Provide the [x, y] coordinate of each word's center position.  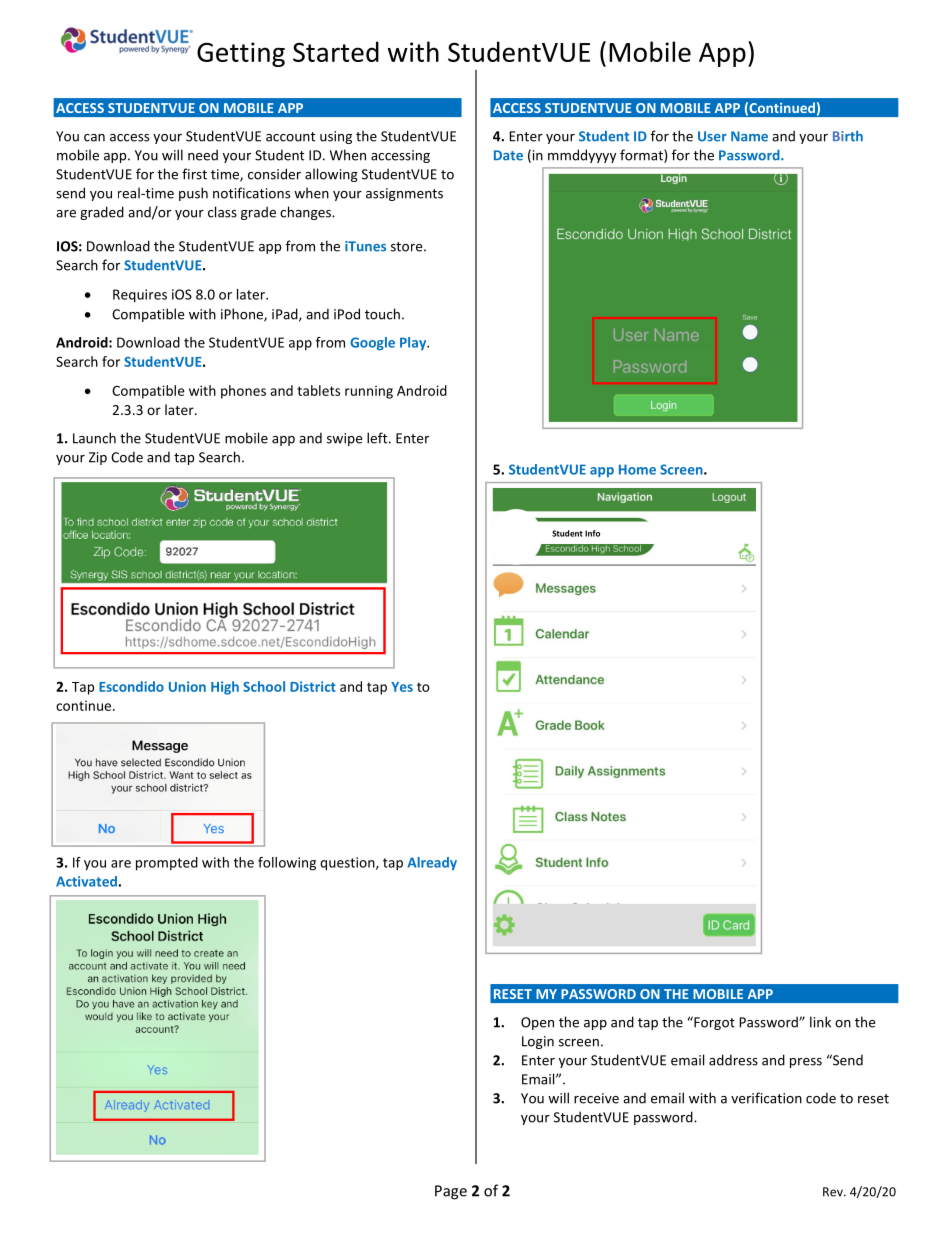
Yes [402, 687]
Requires [140, 296]
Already [432, 863]
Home [637, 469]
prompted [167, 864]
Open [537, 1023]
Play [414, 343]
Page [451, 1192]
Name [749, 136]
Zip [98, 458]
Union [187, 686]
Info [592, 533]
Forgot [713, 1023]
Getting [241, 54]
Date [508, 155]
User [712, 136]
